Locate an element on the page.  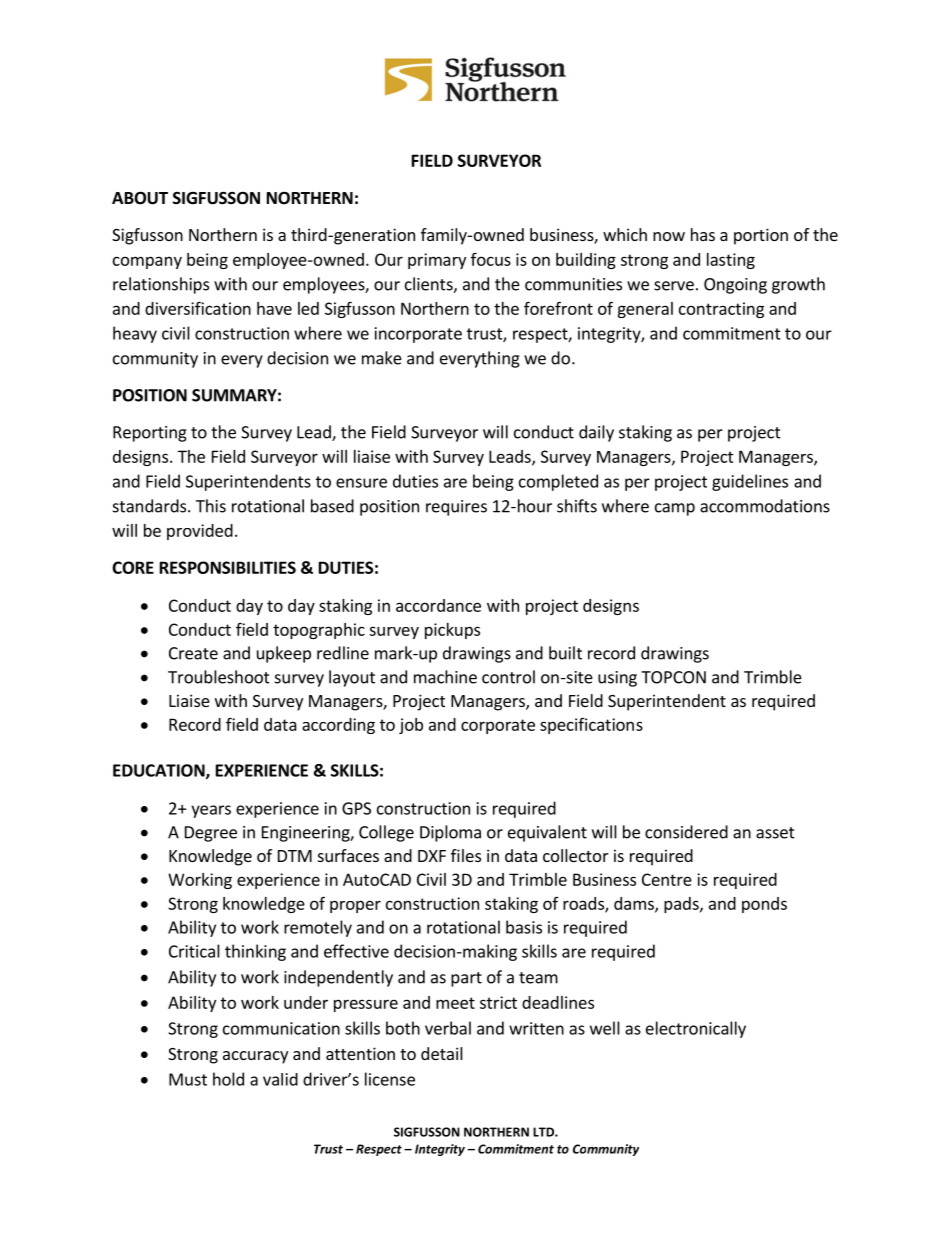
focus is located at coordinates (491, 259).
